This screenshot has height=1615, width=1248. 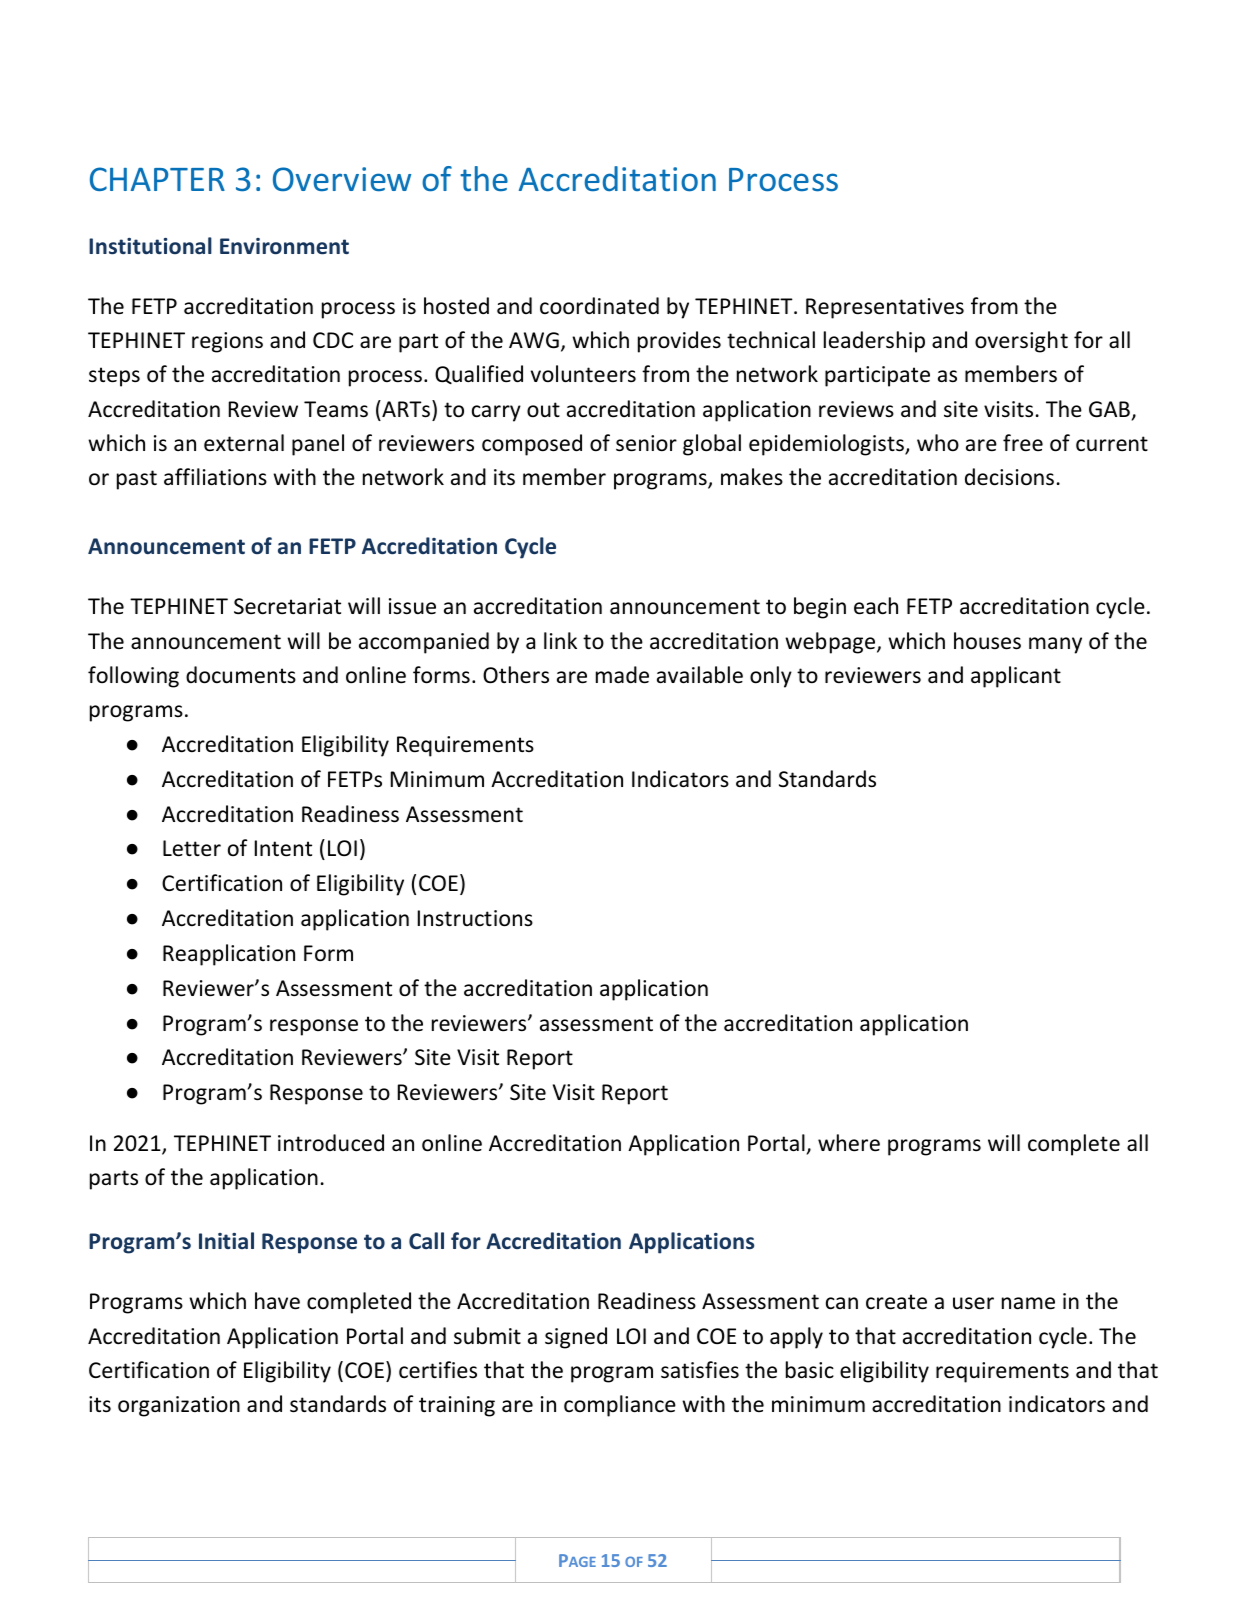 I want to click on made, so click(x=622, y=675).
